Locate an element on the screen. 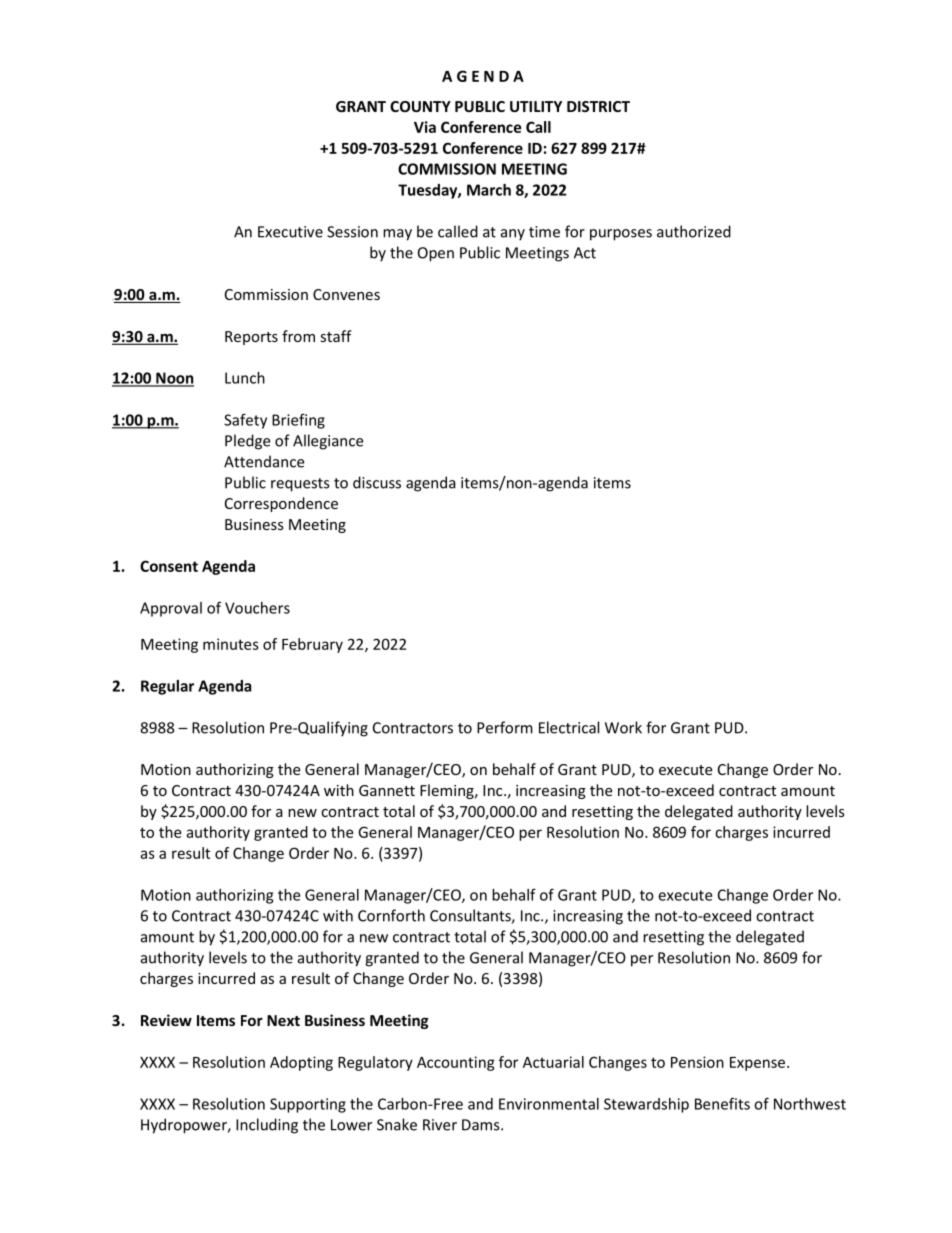 The width and height of the screenshot is (952, 1233). Lunch is located at coordinates (245, 378).
